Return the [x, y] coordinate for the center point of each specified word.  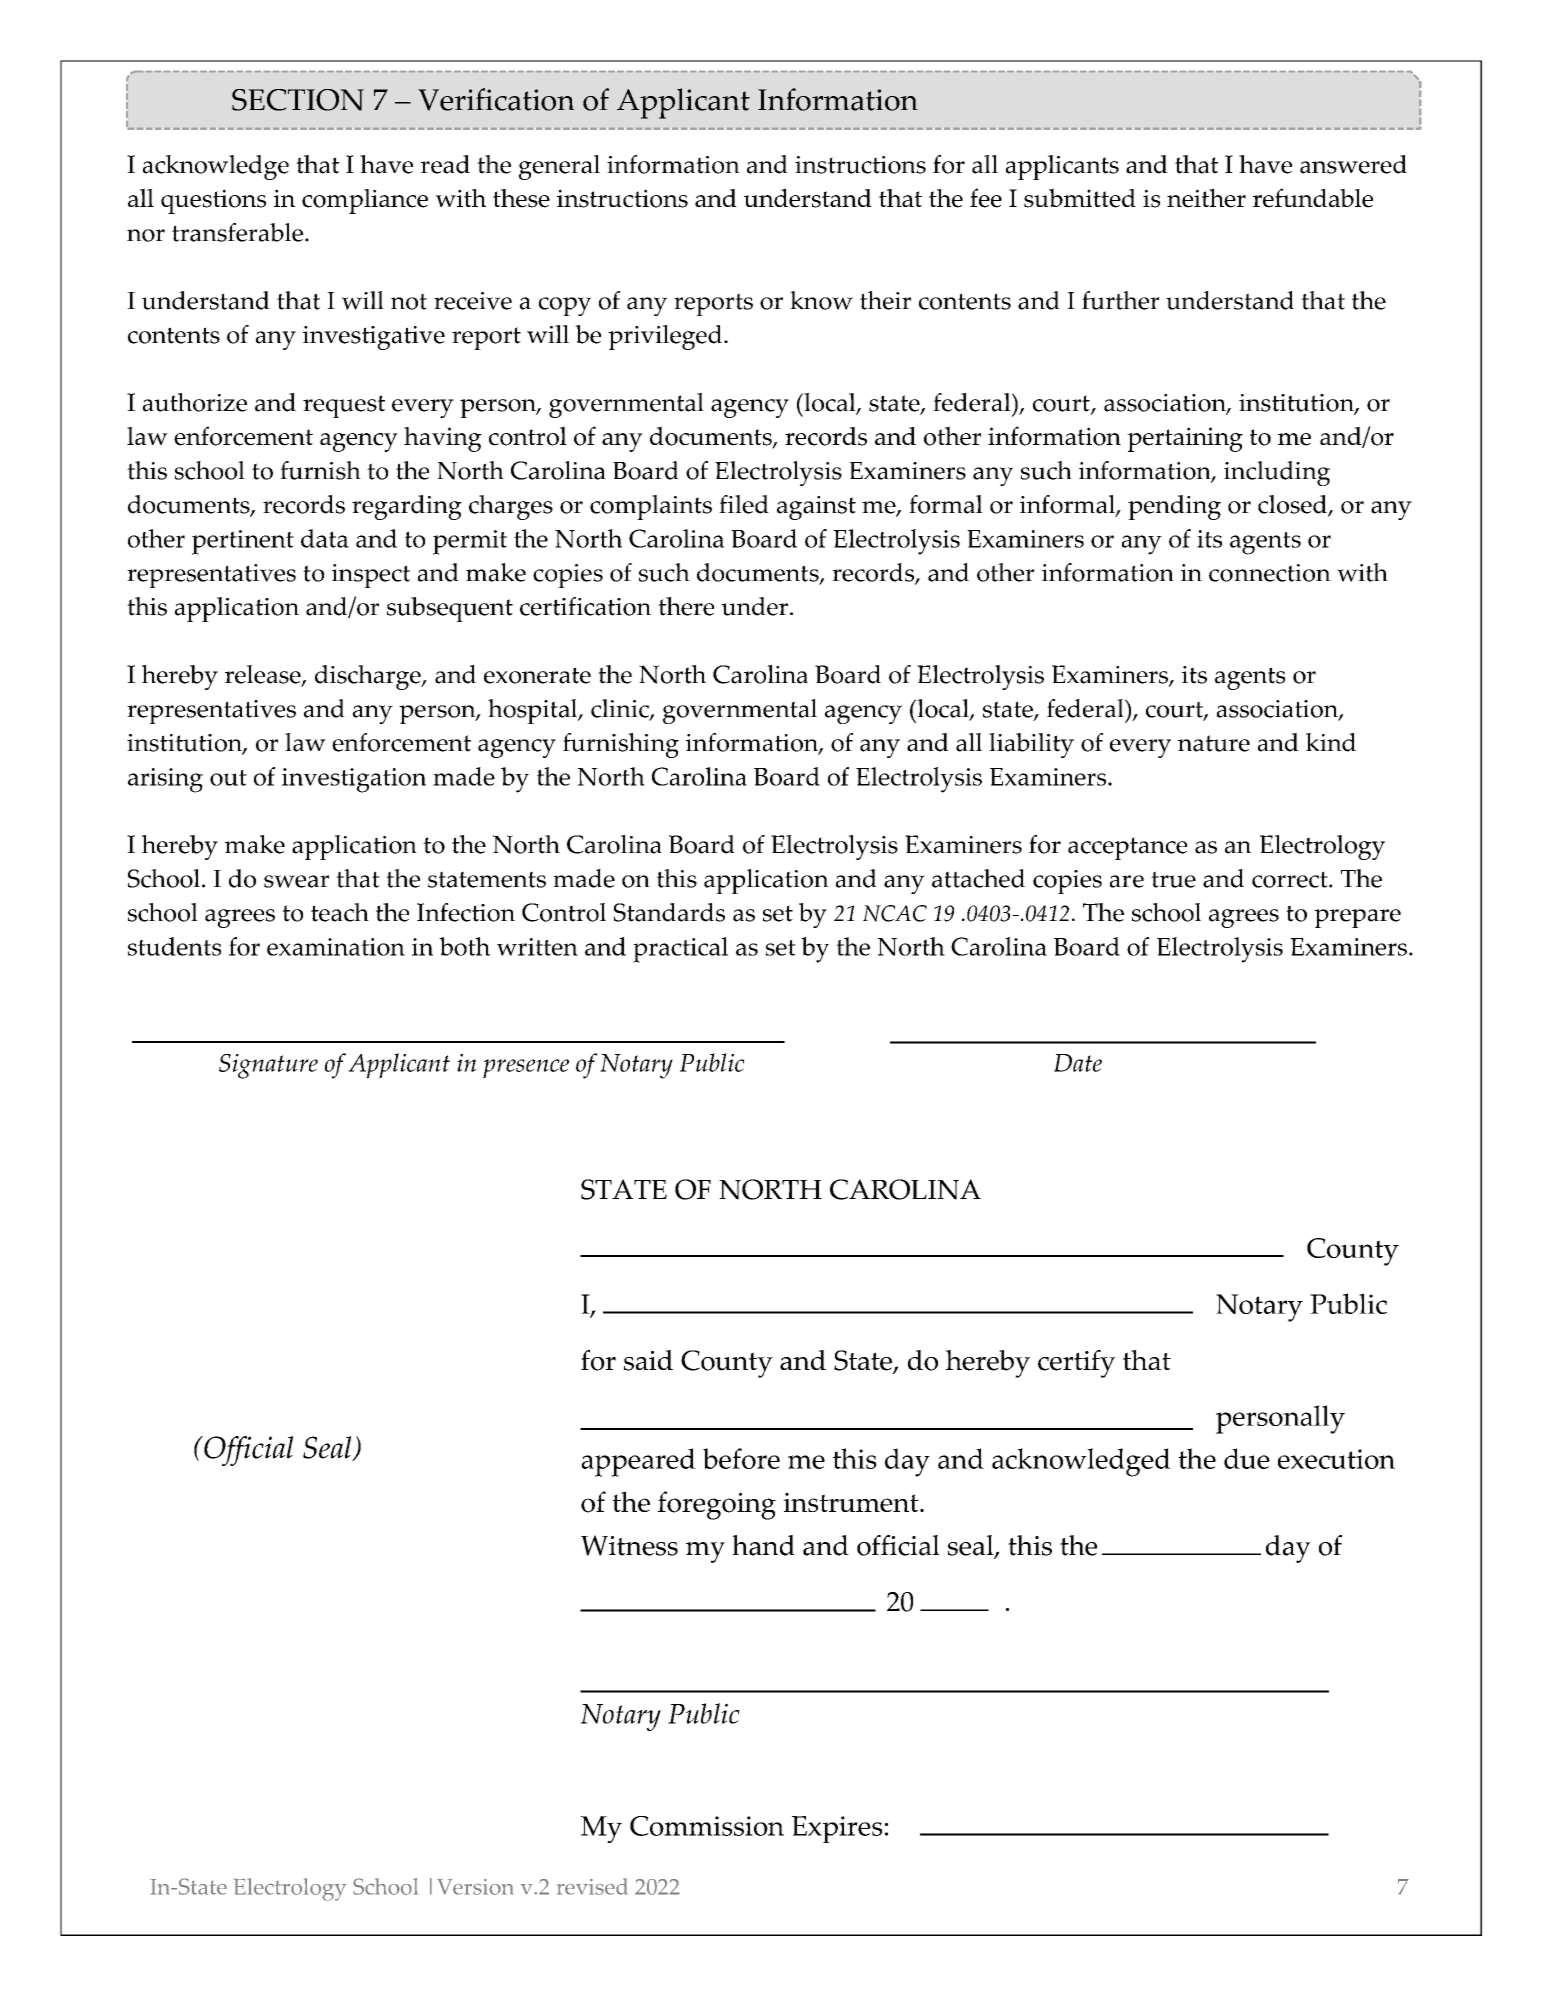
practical [680, 950]
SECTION [298, 100]
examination [336, 947]
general [559, 167]
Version [475, 1886]
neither [1206, 198]
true [1173, 879]
